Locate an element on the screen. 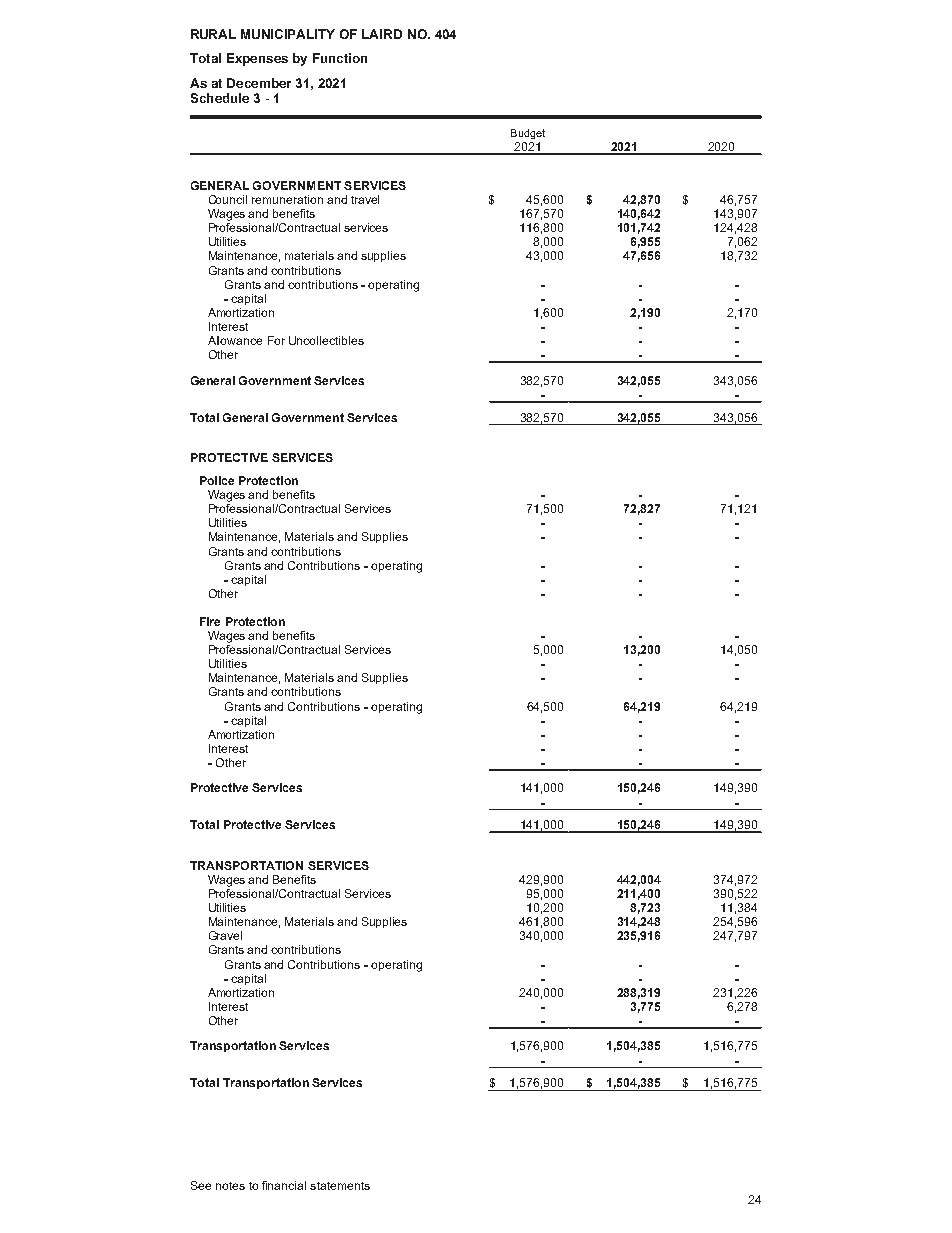 This screenshot has width=952, height=1233. Police is located at coordinates (217, 480).
